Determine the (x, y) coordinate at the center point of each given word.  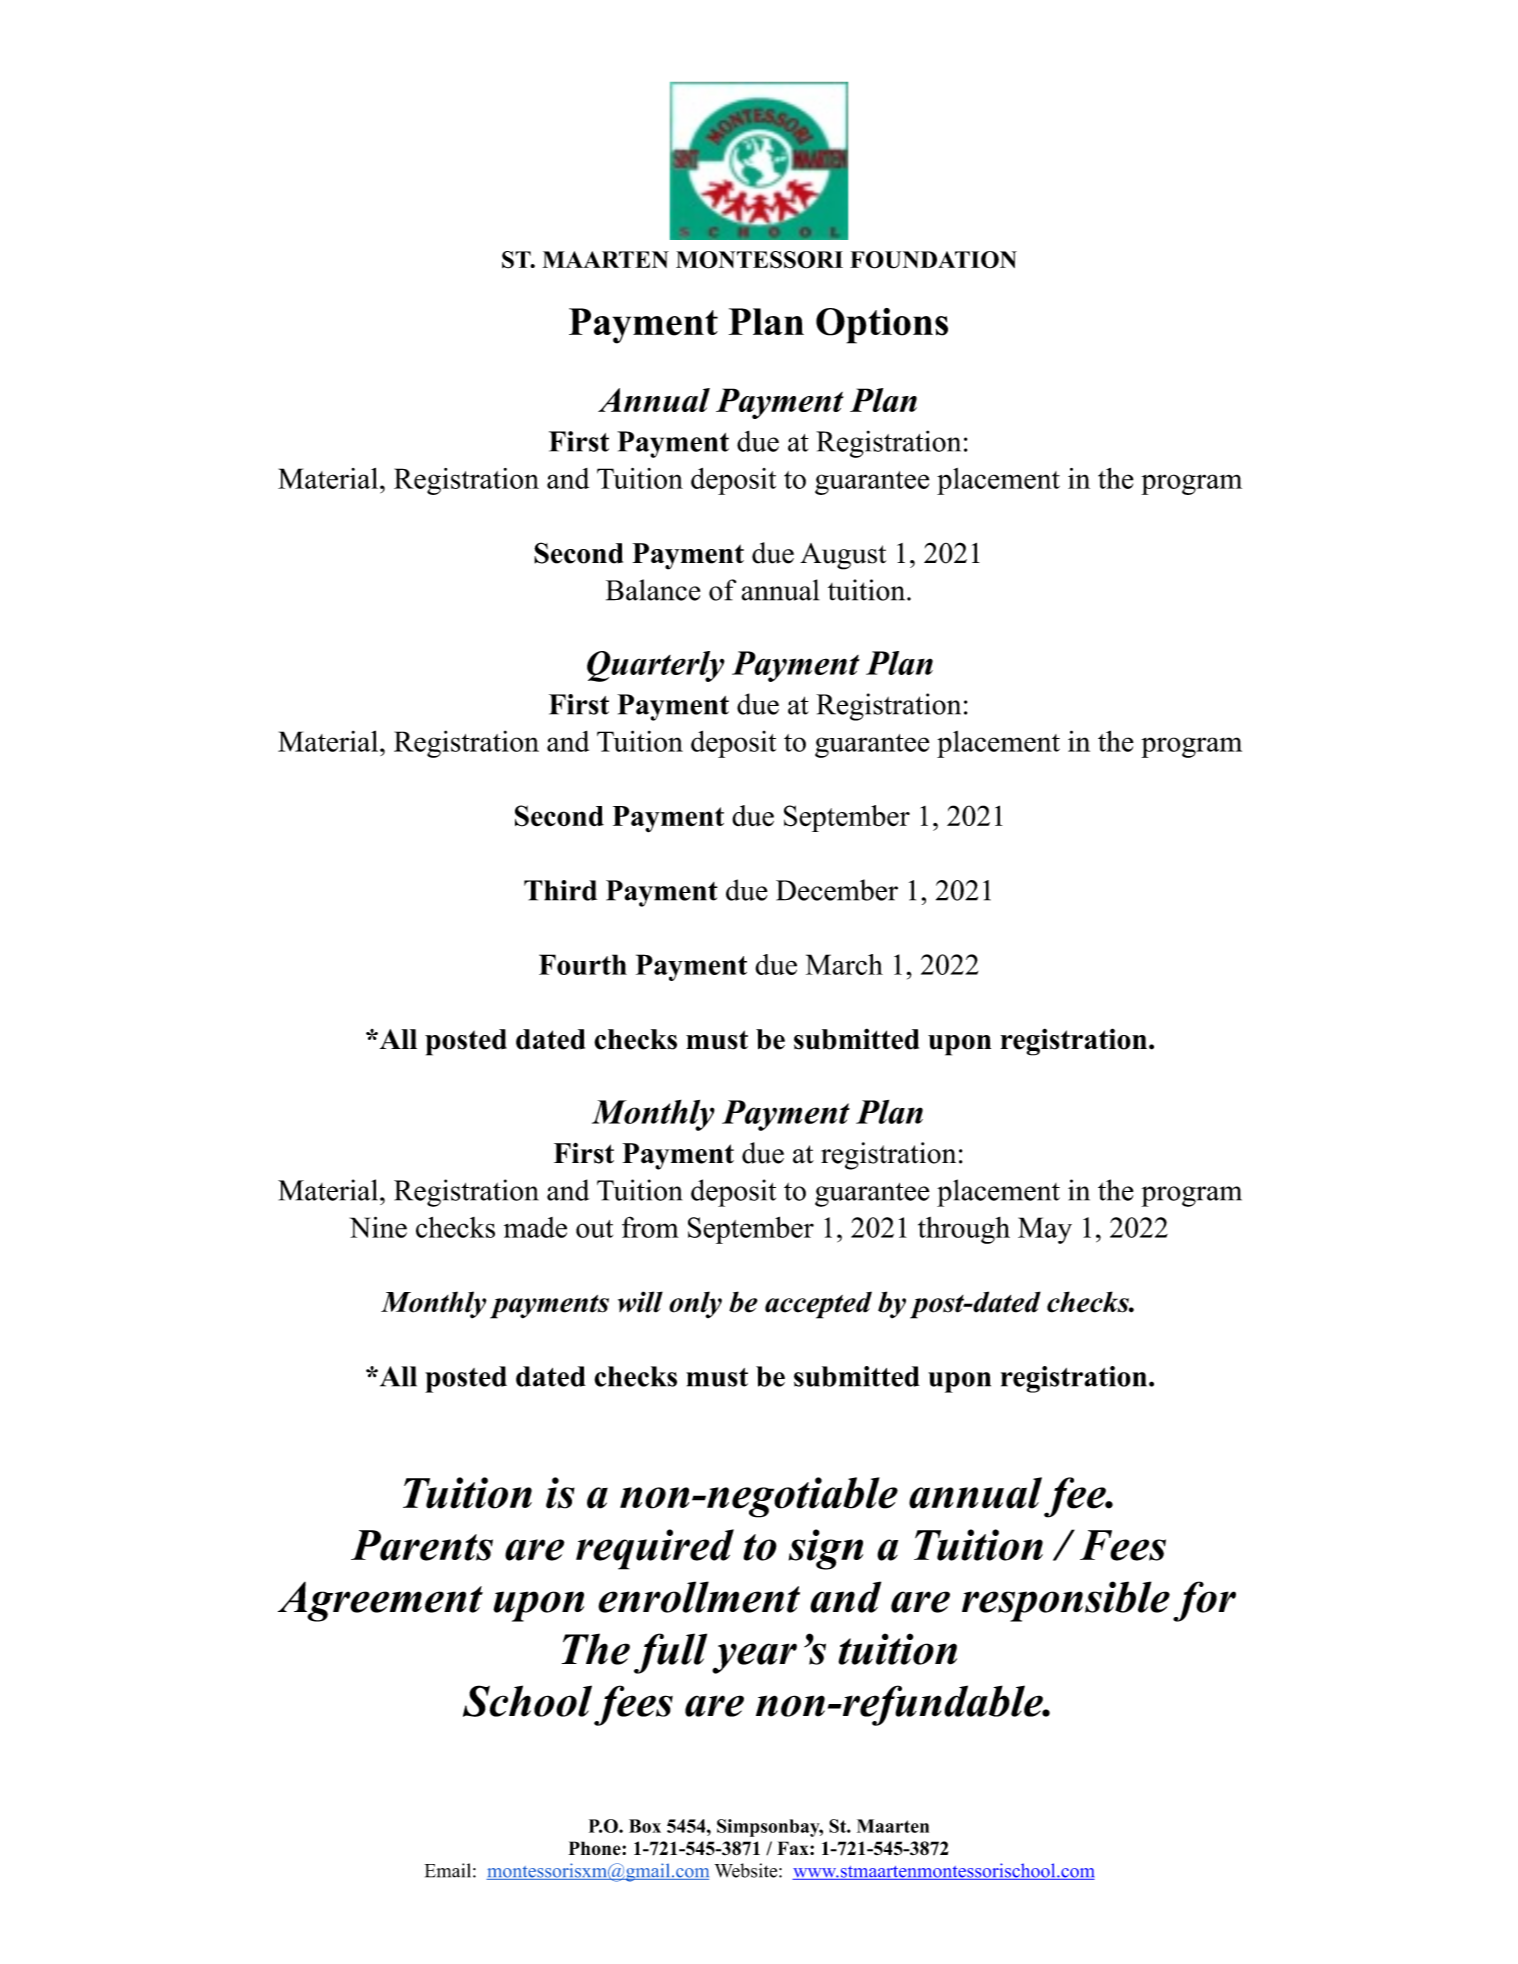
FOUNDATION (933, 260)
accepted (818, 1305)
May (1045, 1230)
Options (882, 326)
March (844, 964)
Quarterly (656, 666)
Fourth (583, 964)
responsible (1066, 1601)
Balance (653, 590)
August (843, 556)
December (837, 890)
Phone (595, 1848)
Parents (422, 1545)
